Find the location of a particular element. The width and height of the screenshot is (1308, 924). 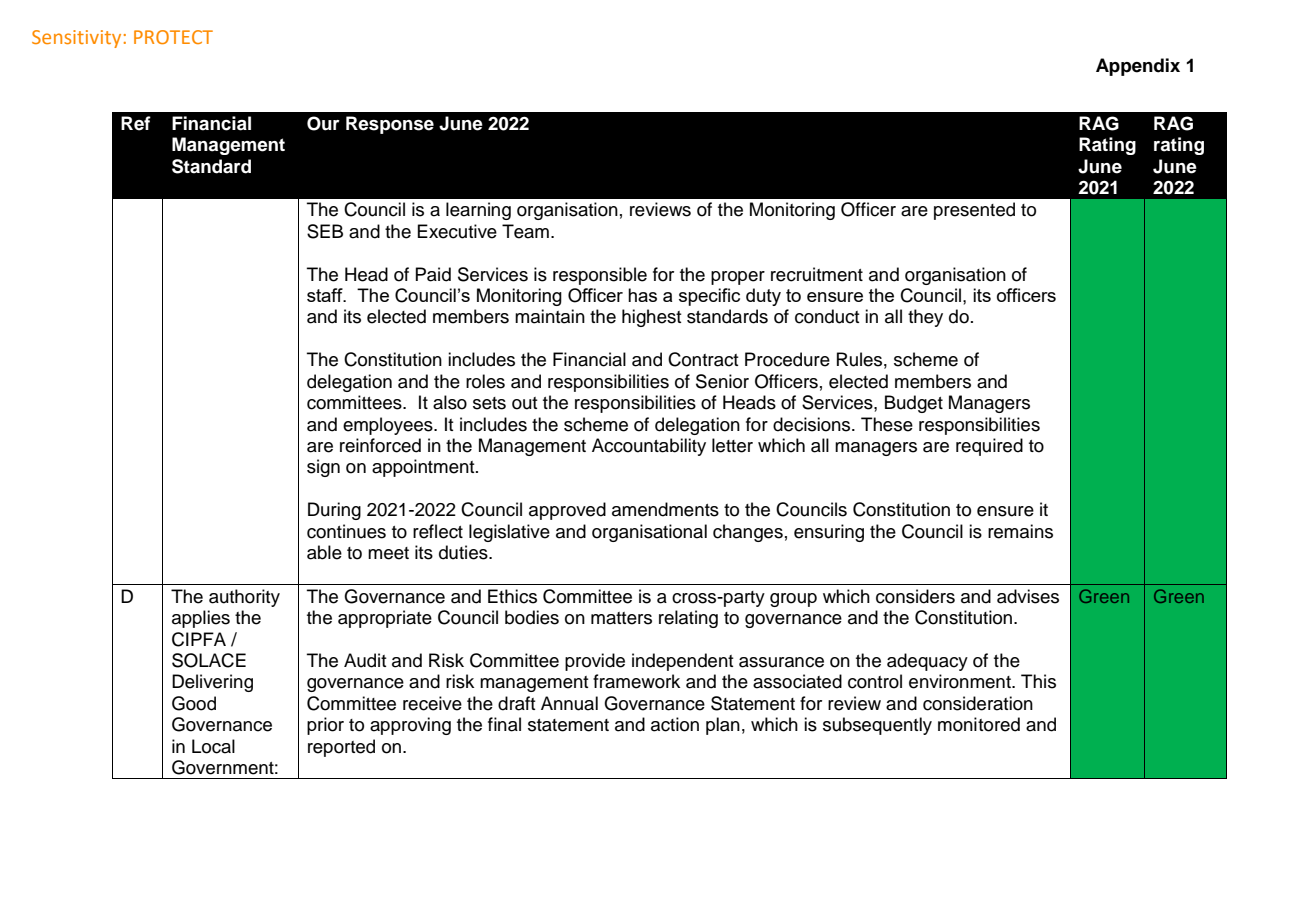

Appendix is located at coordinates (1138, 67).
